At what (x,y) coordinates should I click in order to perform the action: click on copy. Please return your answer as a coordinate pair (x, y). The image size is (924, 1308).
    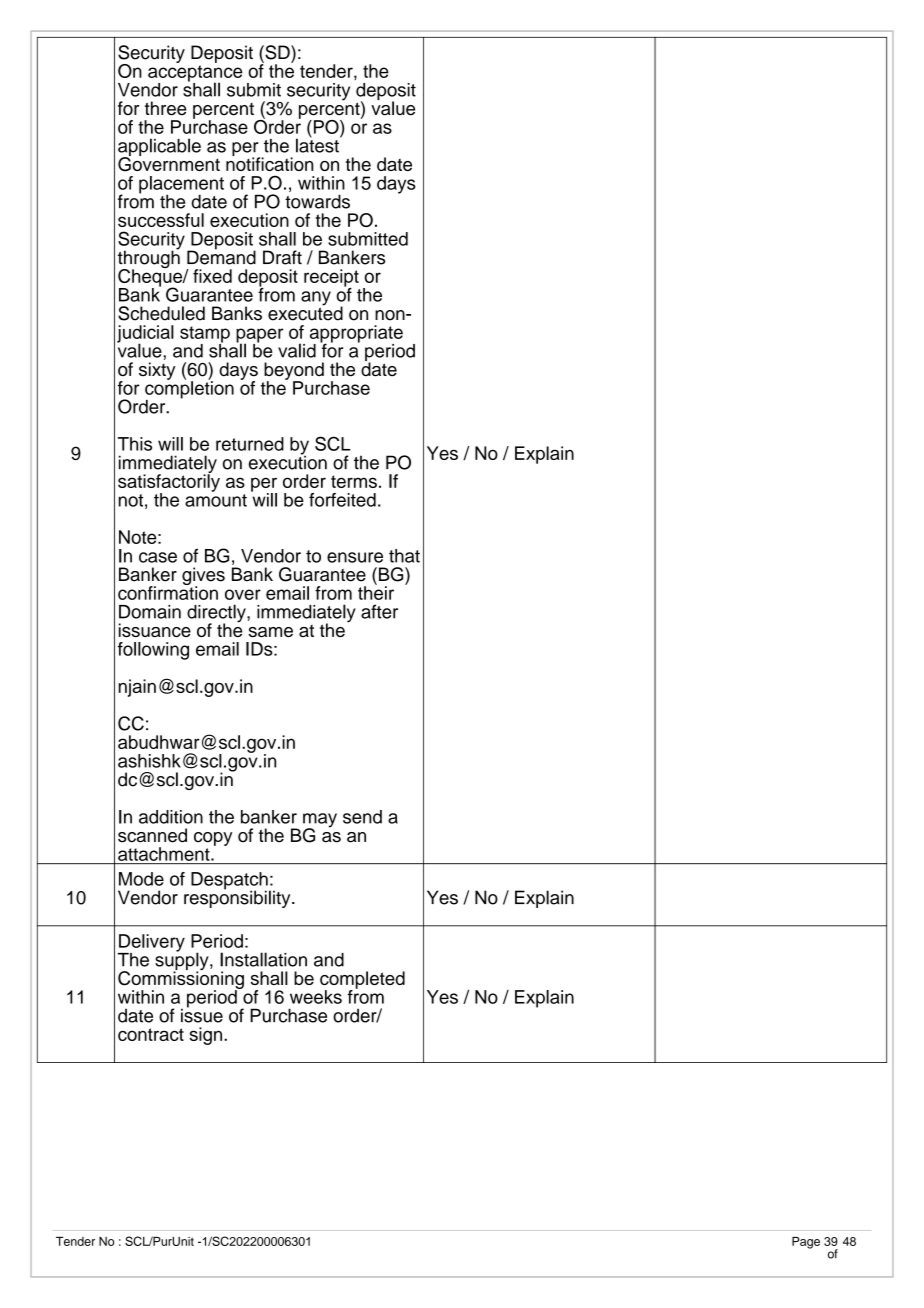
    Looking at the image, I should click on (213, 839).
